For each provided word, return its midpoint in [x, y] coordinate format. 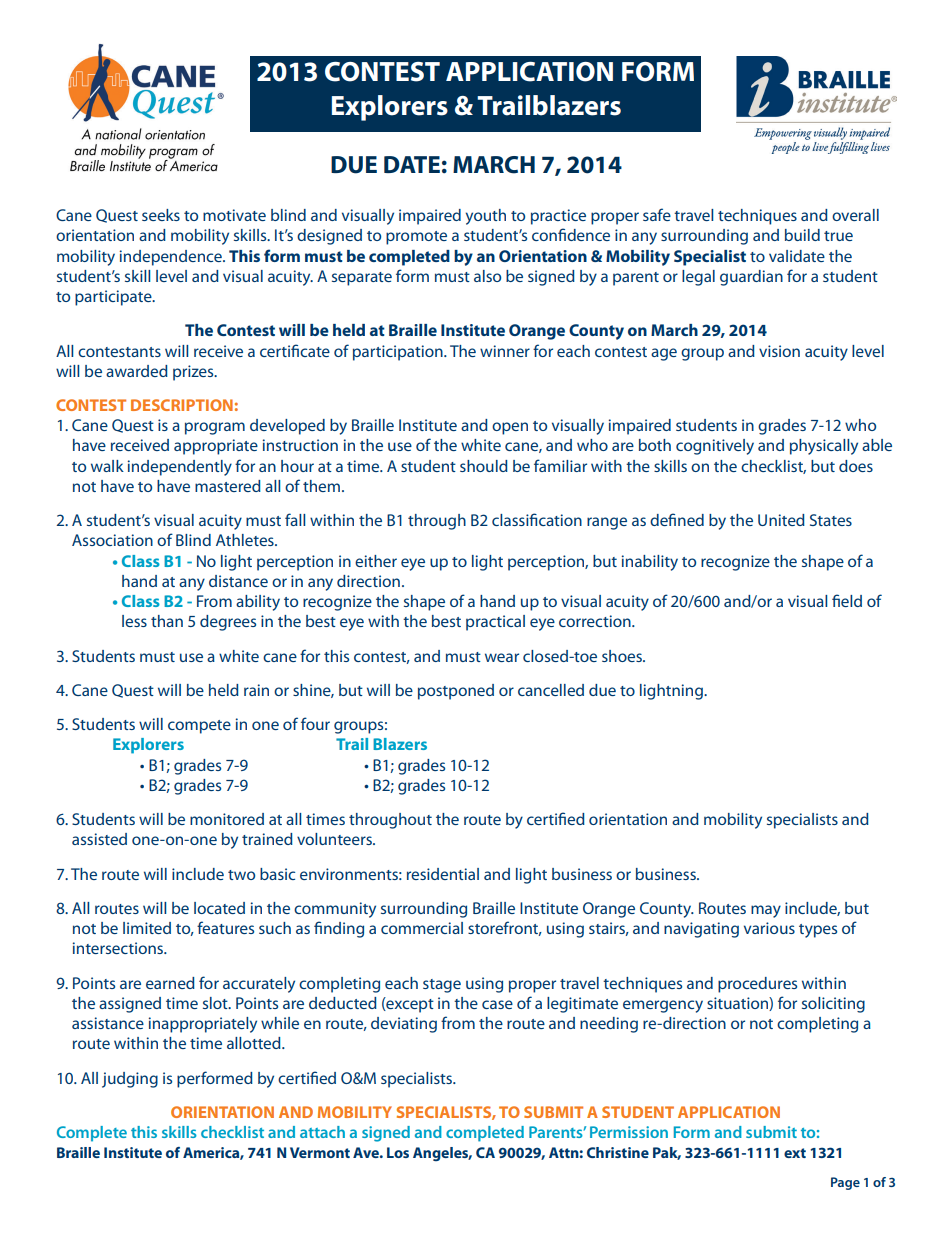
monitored [227, 819]
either [376, 561]
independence [172, 258]
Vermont [320, 1152]
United [781, 520]
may [766, 911]
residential [443, 874]
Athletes [246, 540]
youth [486, 217]
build [802, 235]
